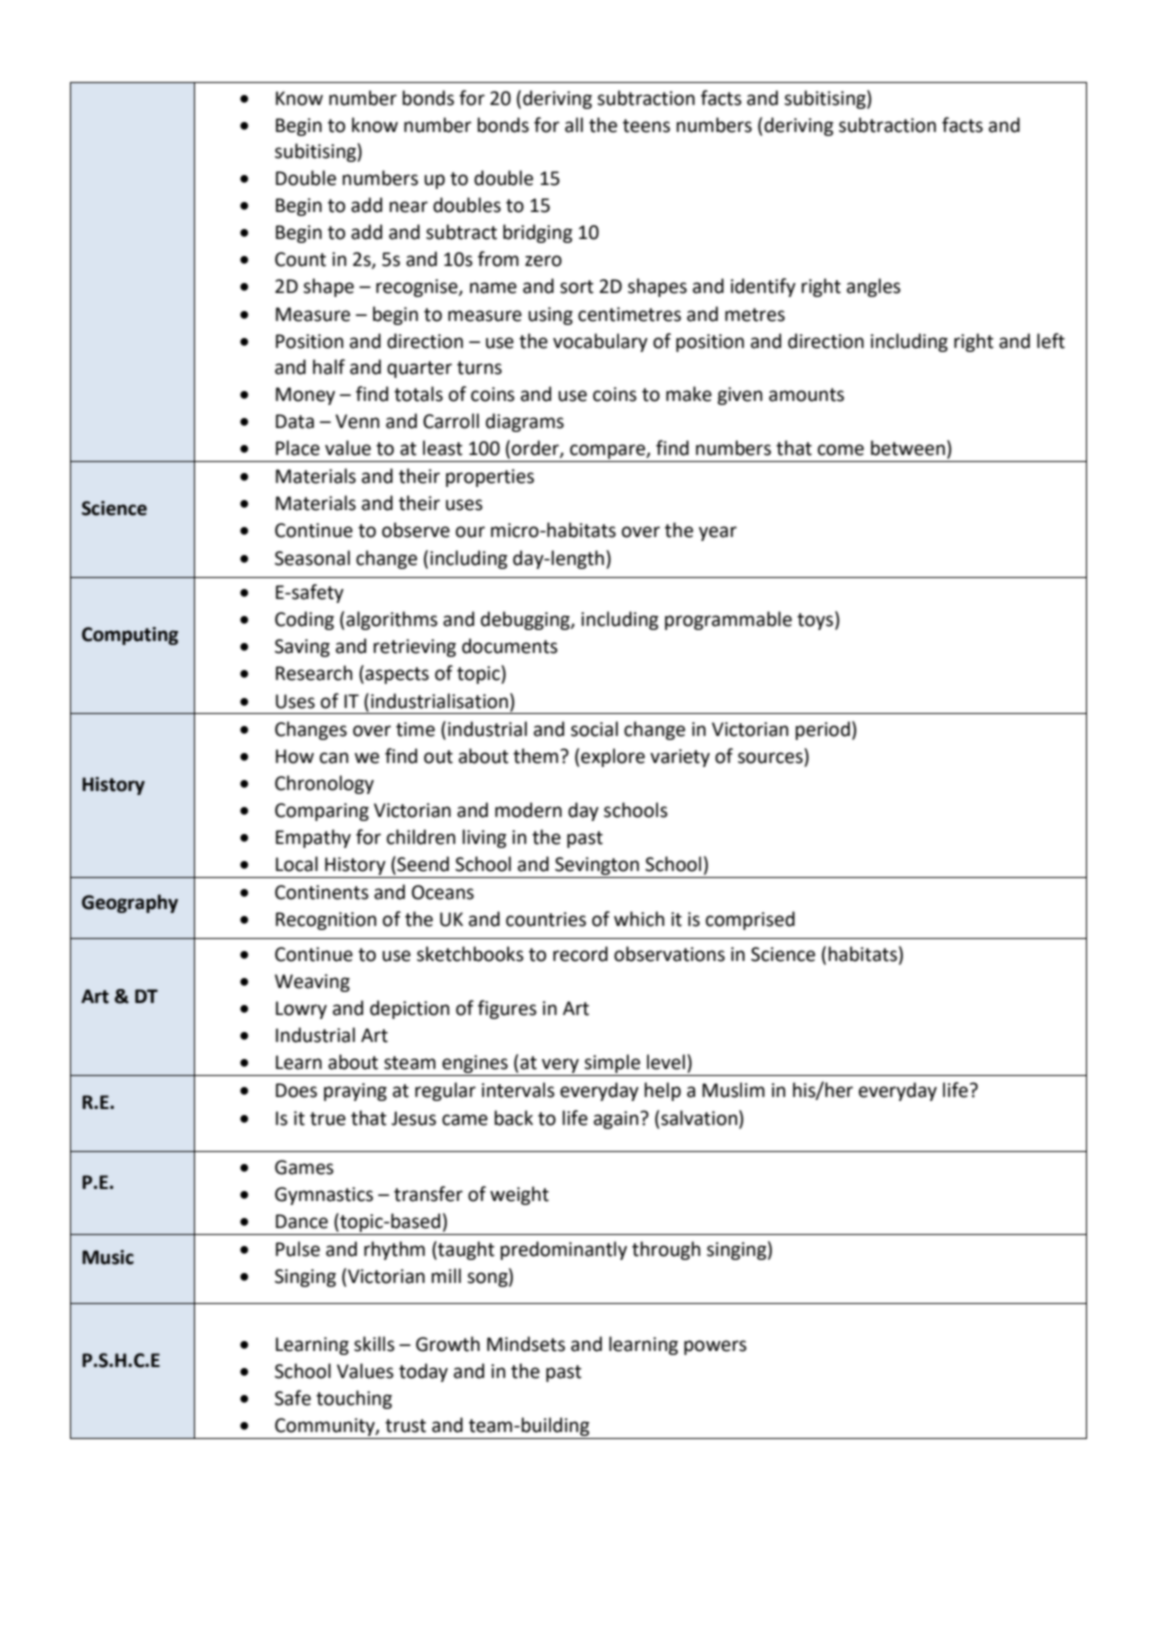 The image size is (1153, 1630). Describe the element at coordinates (408, 207) in the screenshot. I see `near` at that location.
